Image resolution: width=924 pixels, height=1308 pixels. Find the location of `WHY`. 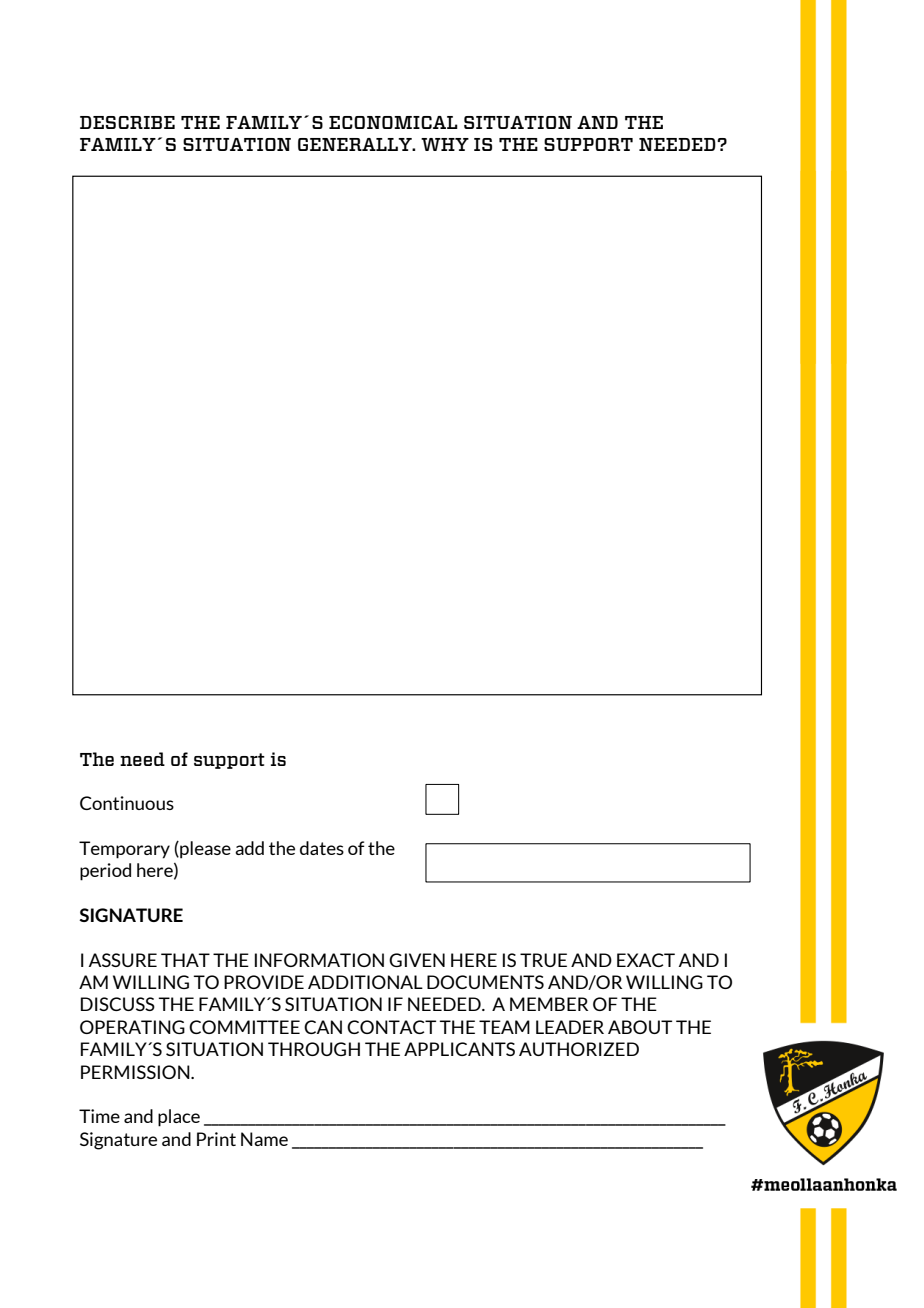

WHY is located at coordinates (445, 144).
